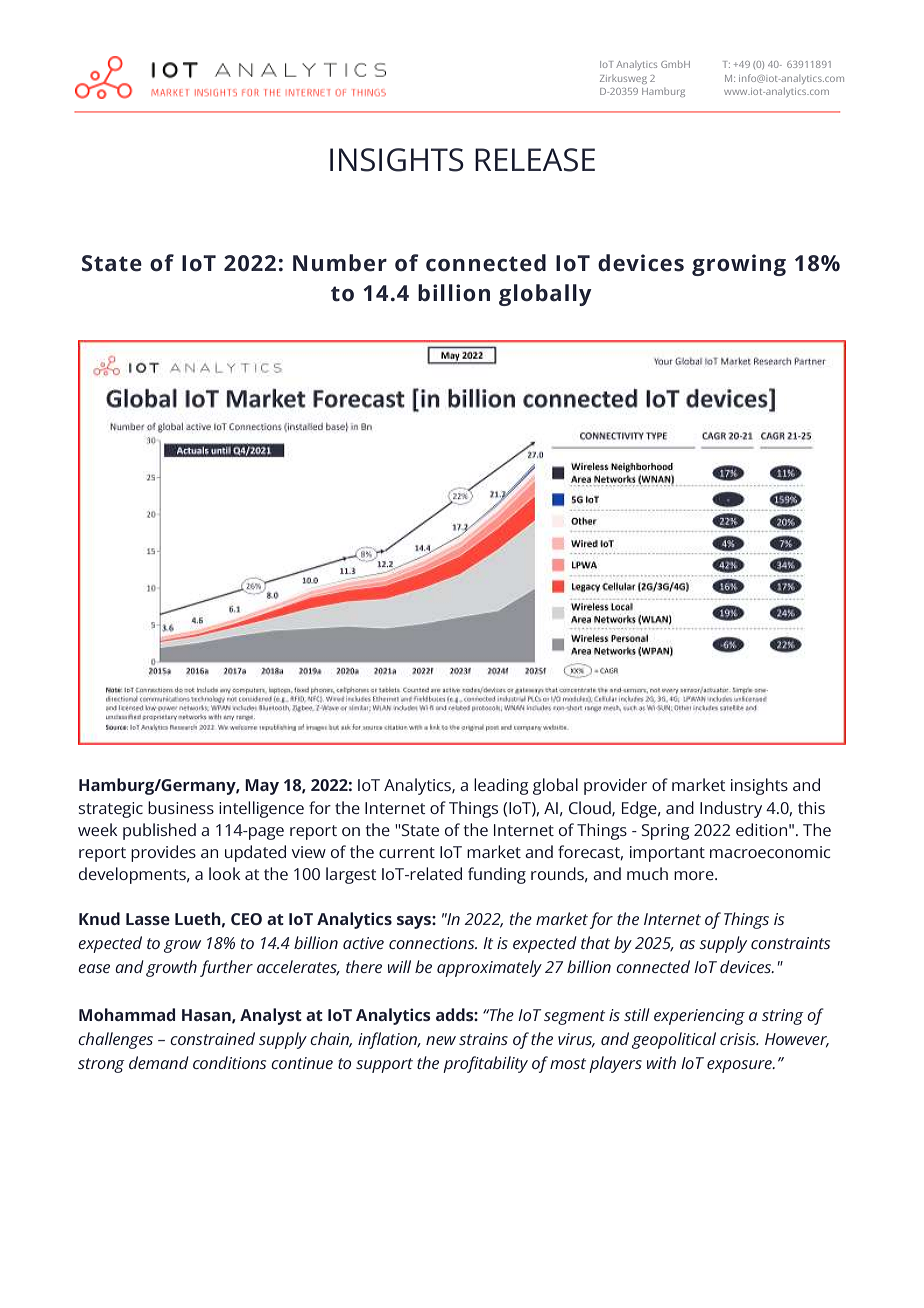 This image has height=1308, width=924. I want to click on macroeconomic, so click(770, 852).
